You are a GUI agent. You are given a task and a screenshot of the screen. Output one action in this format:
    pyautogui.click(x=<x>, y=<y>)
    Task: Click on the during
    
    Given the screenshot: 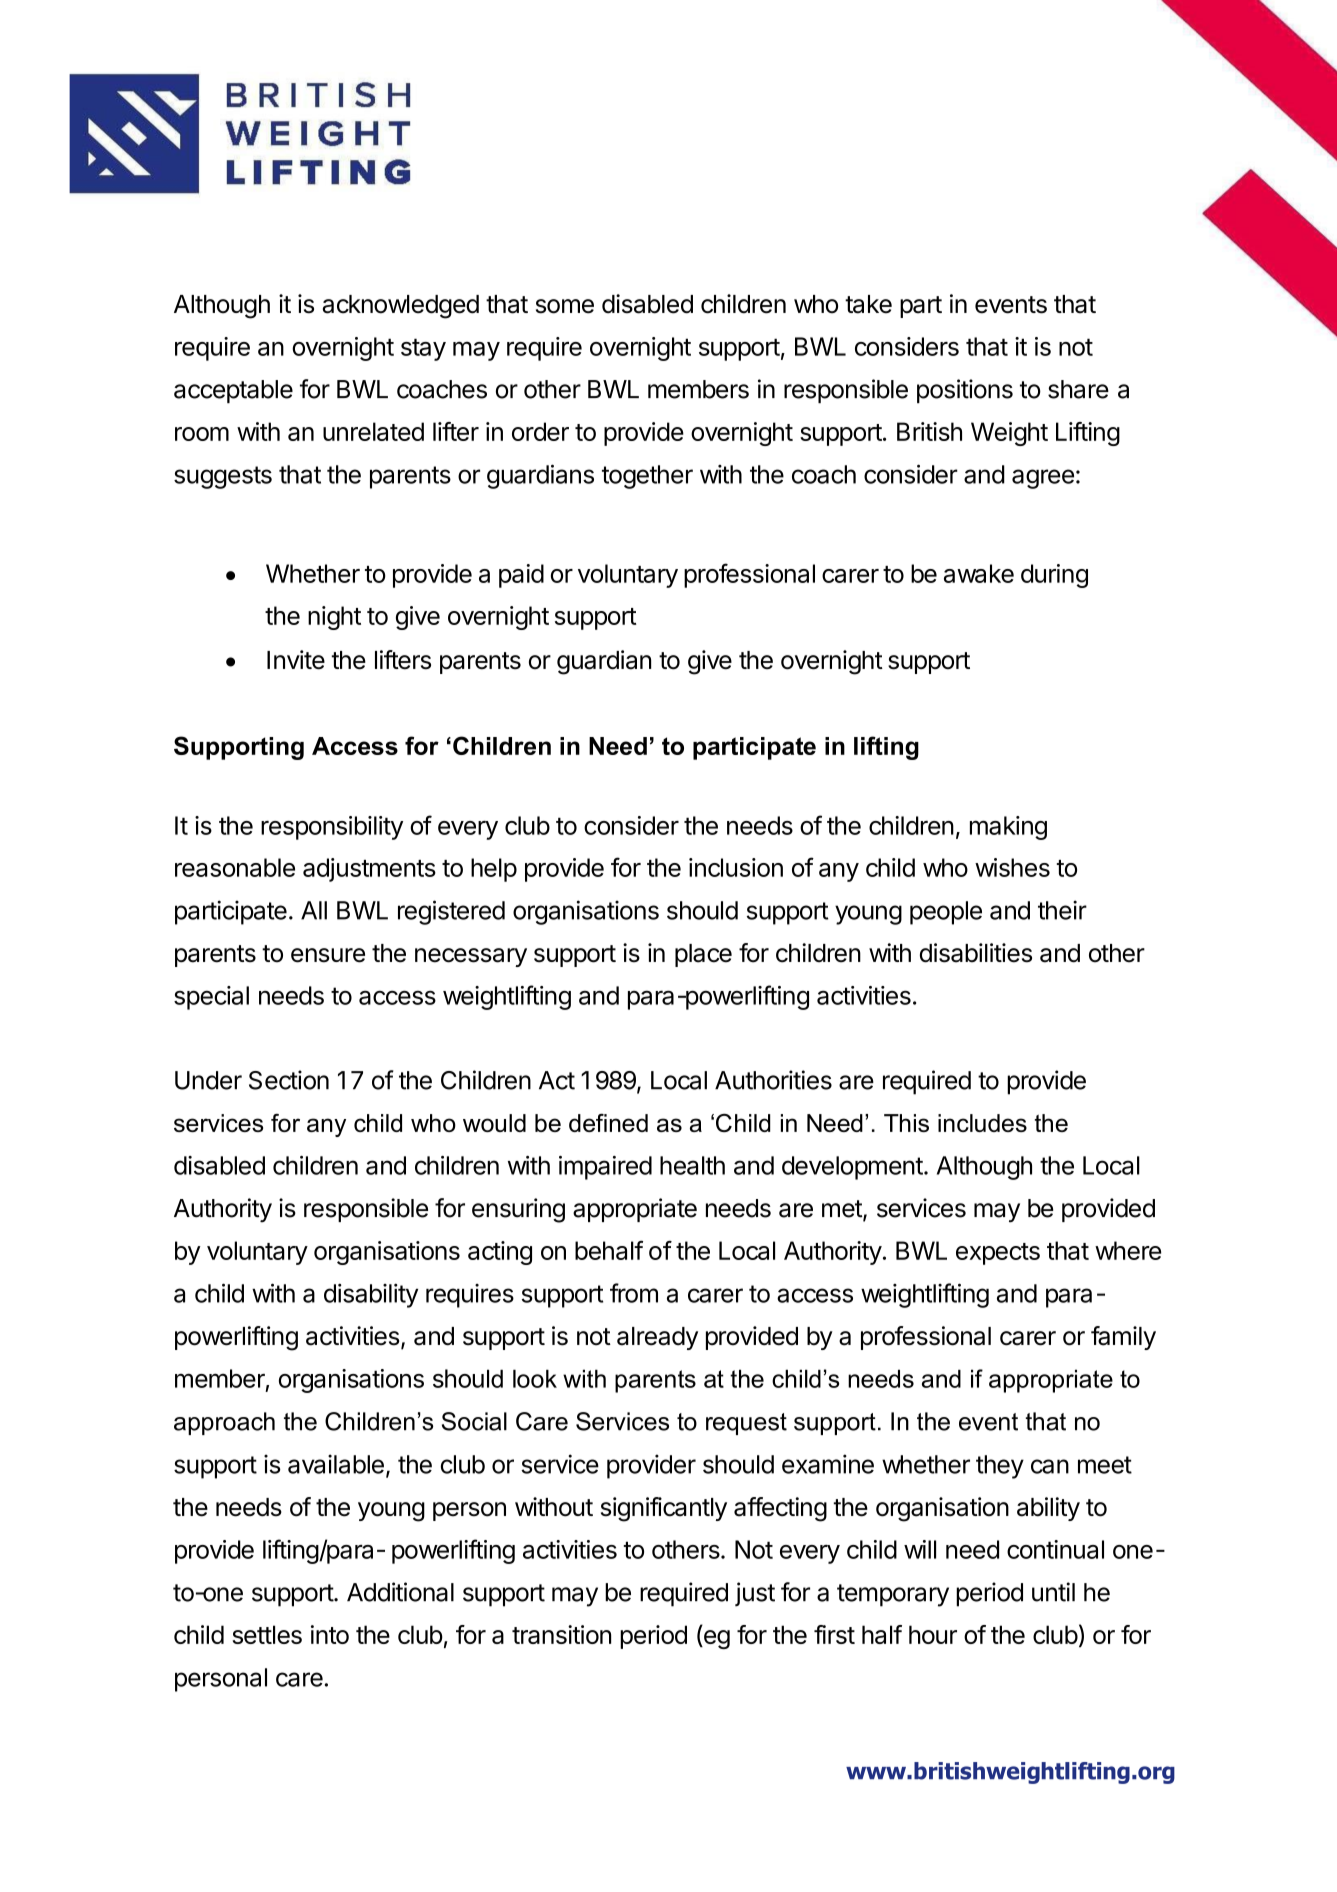 What is the action you would take?
    pyautogui.click(x=1054, y=576)
